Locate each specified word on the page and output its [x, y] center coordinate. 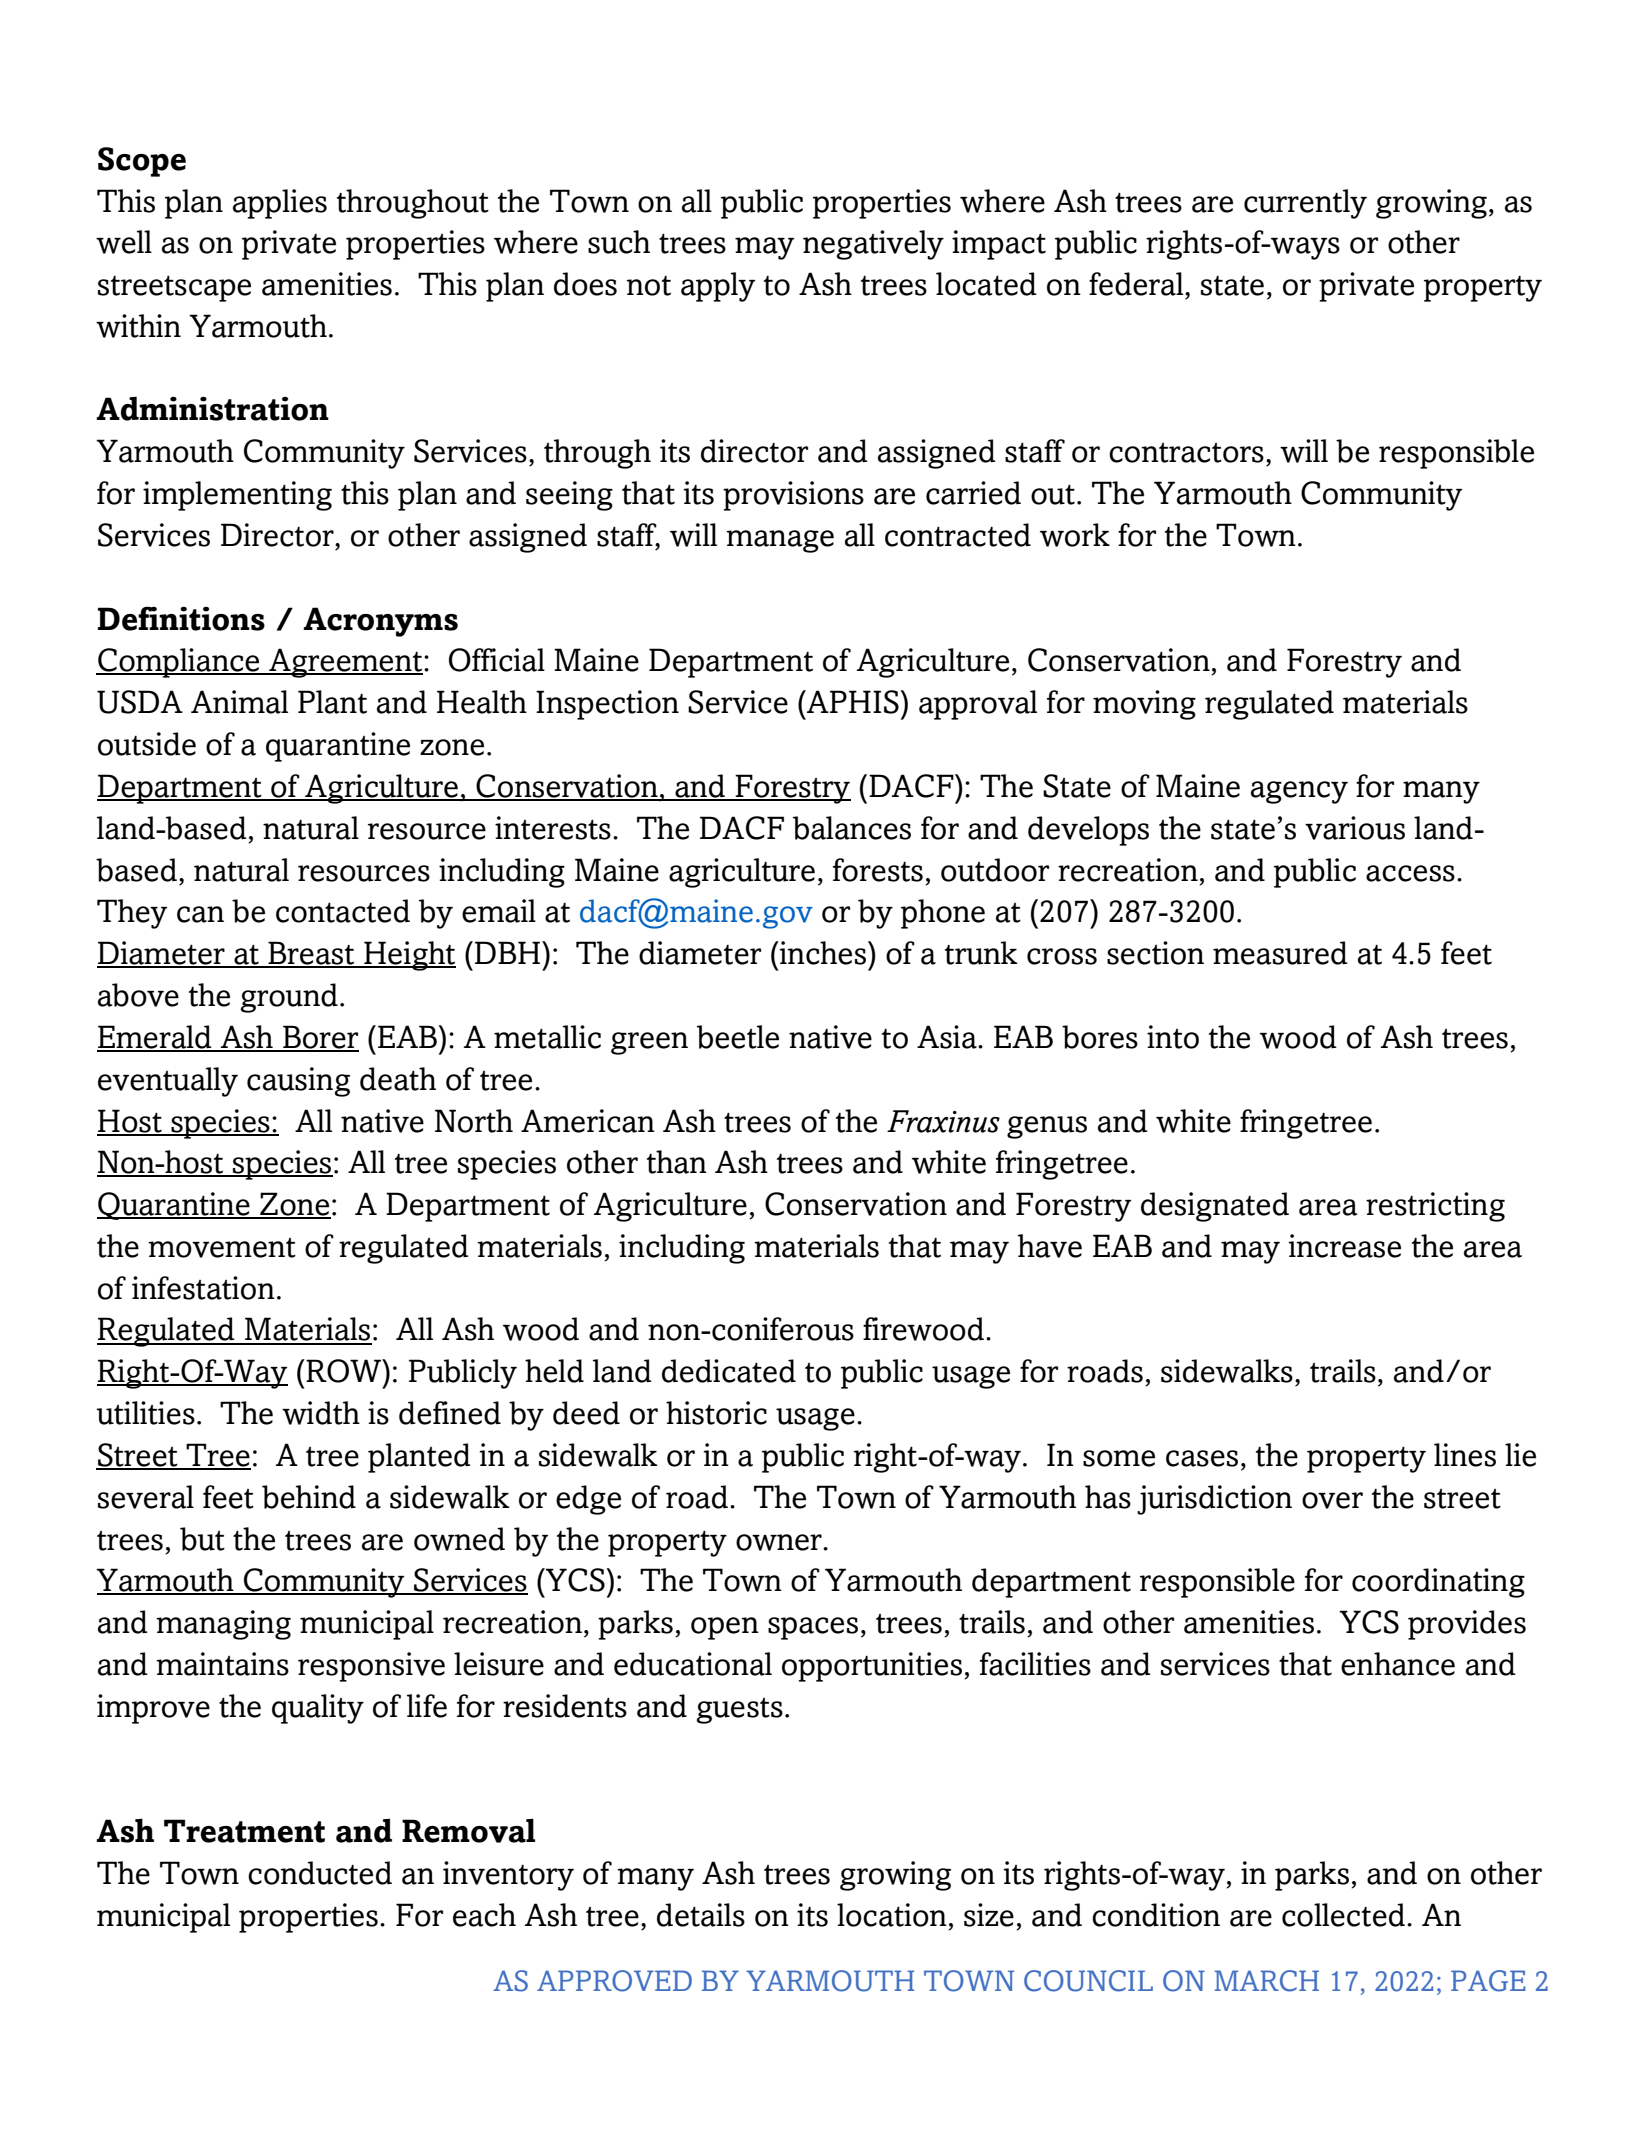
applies [280, 204]
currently [1305, 204]
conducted [320, 1873]
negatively [873, 245]
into [1173, 1037]
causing [298, 1082]
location [892, 1915]
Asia [948, 1037]
